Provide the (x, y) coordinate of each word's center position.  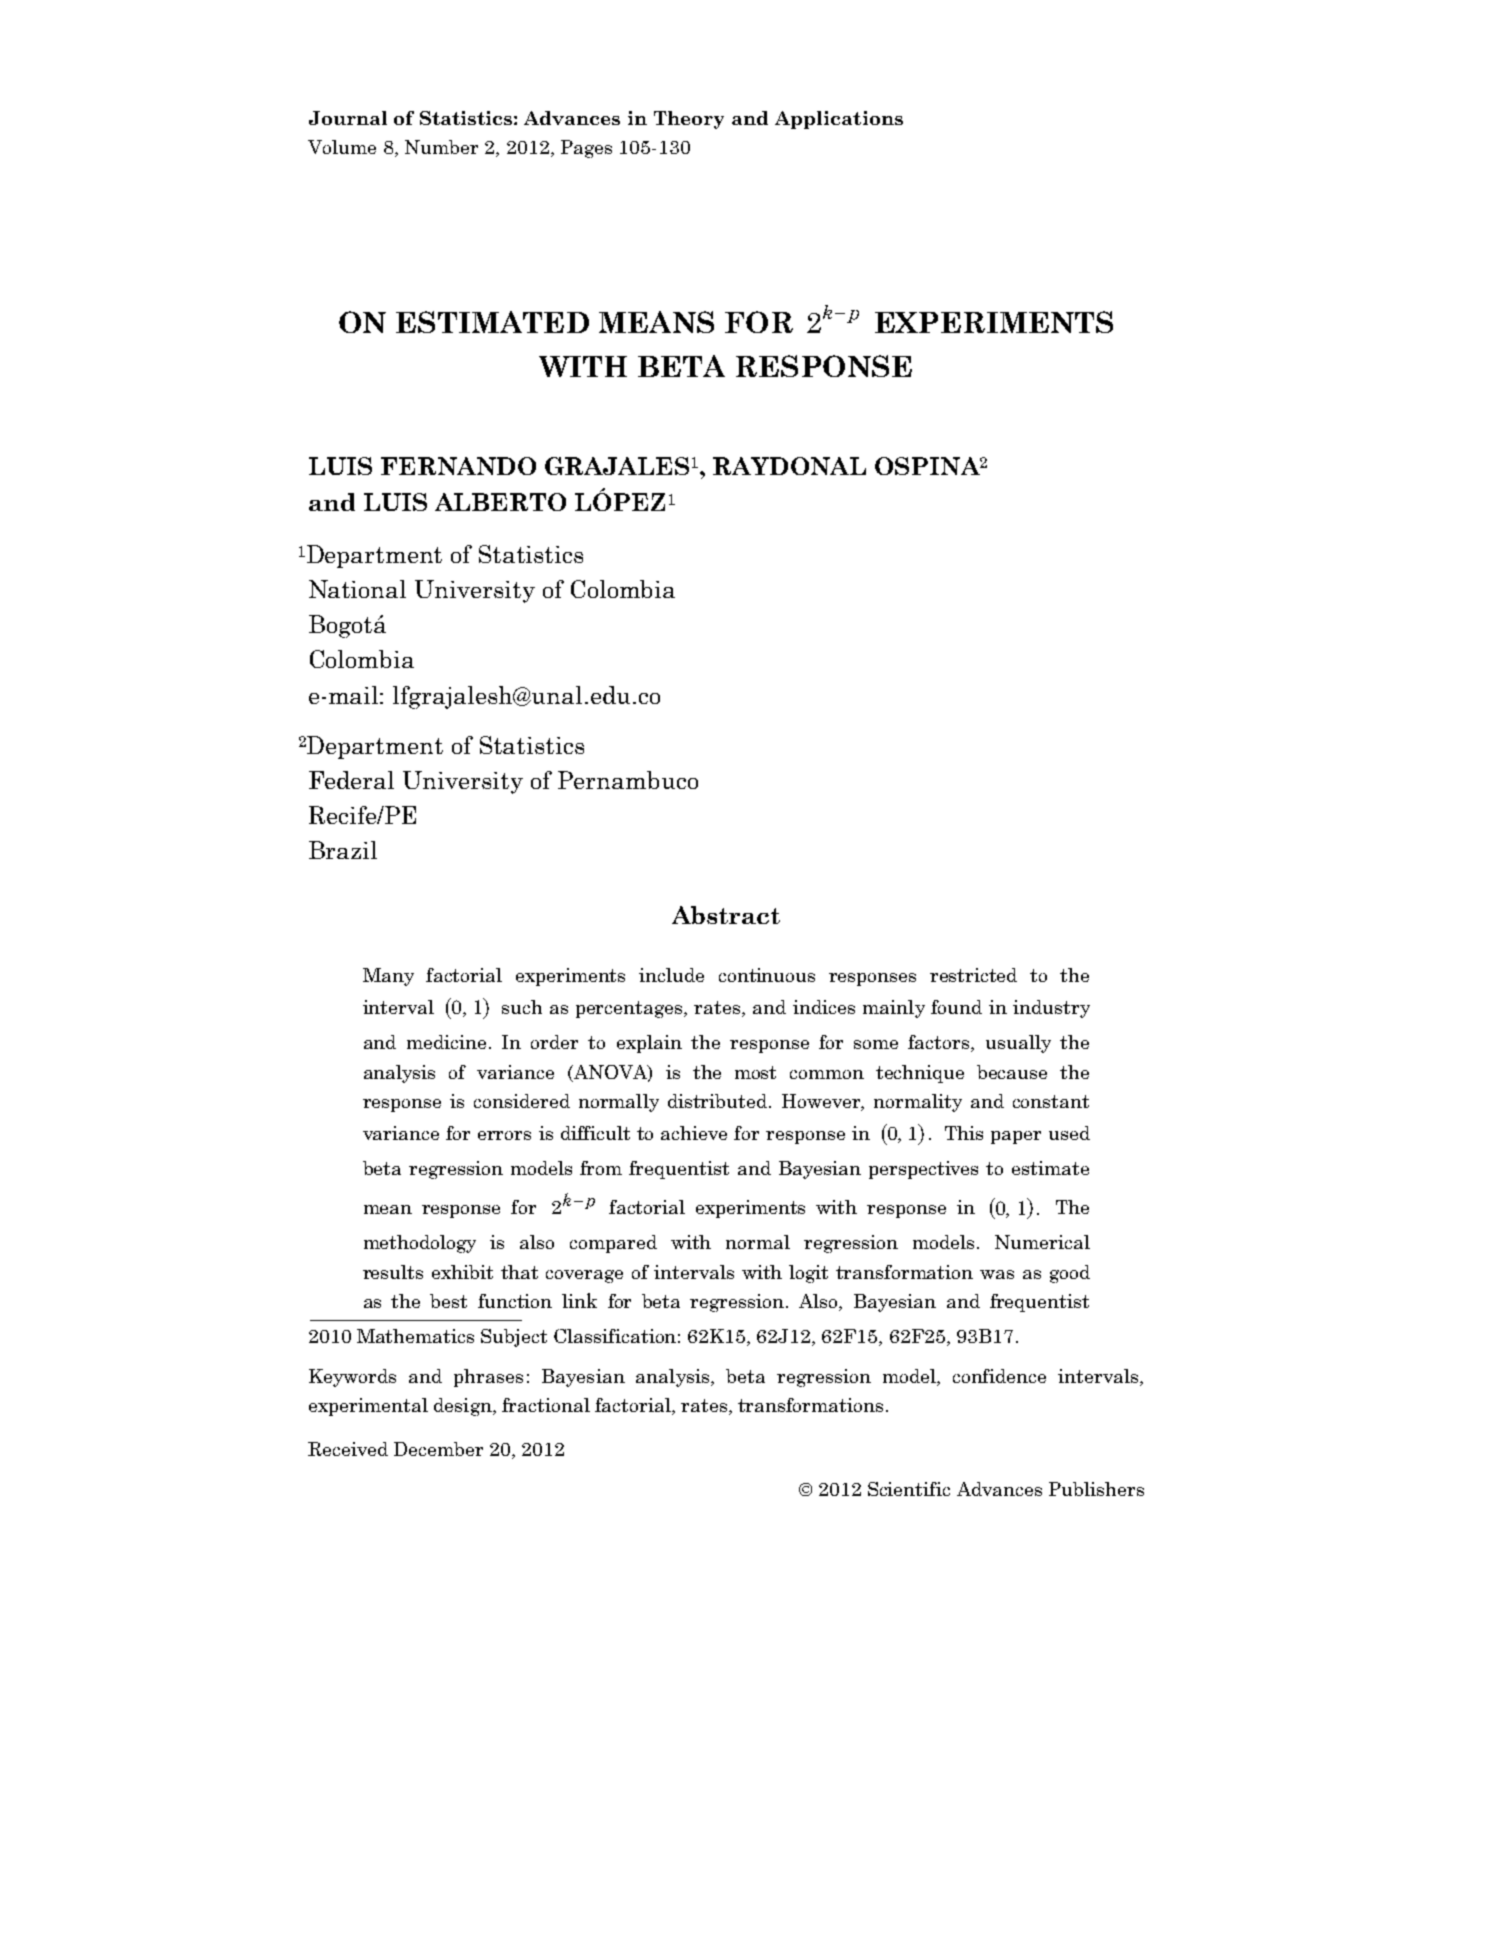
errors (504, 1135)
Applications (839, 120)
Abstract (726, 915)
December (438, 1449)
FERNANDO (458, 466)
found (956, 1007)
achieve (694, 1133)
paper (1016, 1137)
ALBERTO (500, 502)
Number (441, 147)
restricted (973, 975)
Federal (351, 780)
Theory (689, 120)
